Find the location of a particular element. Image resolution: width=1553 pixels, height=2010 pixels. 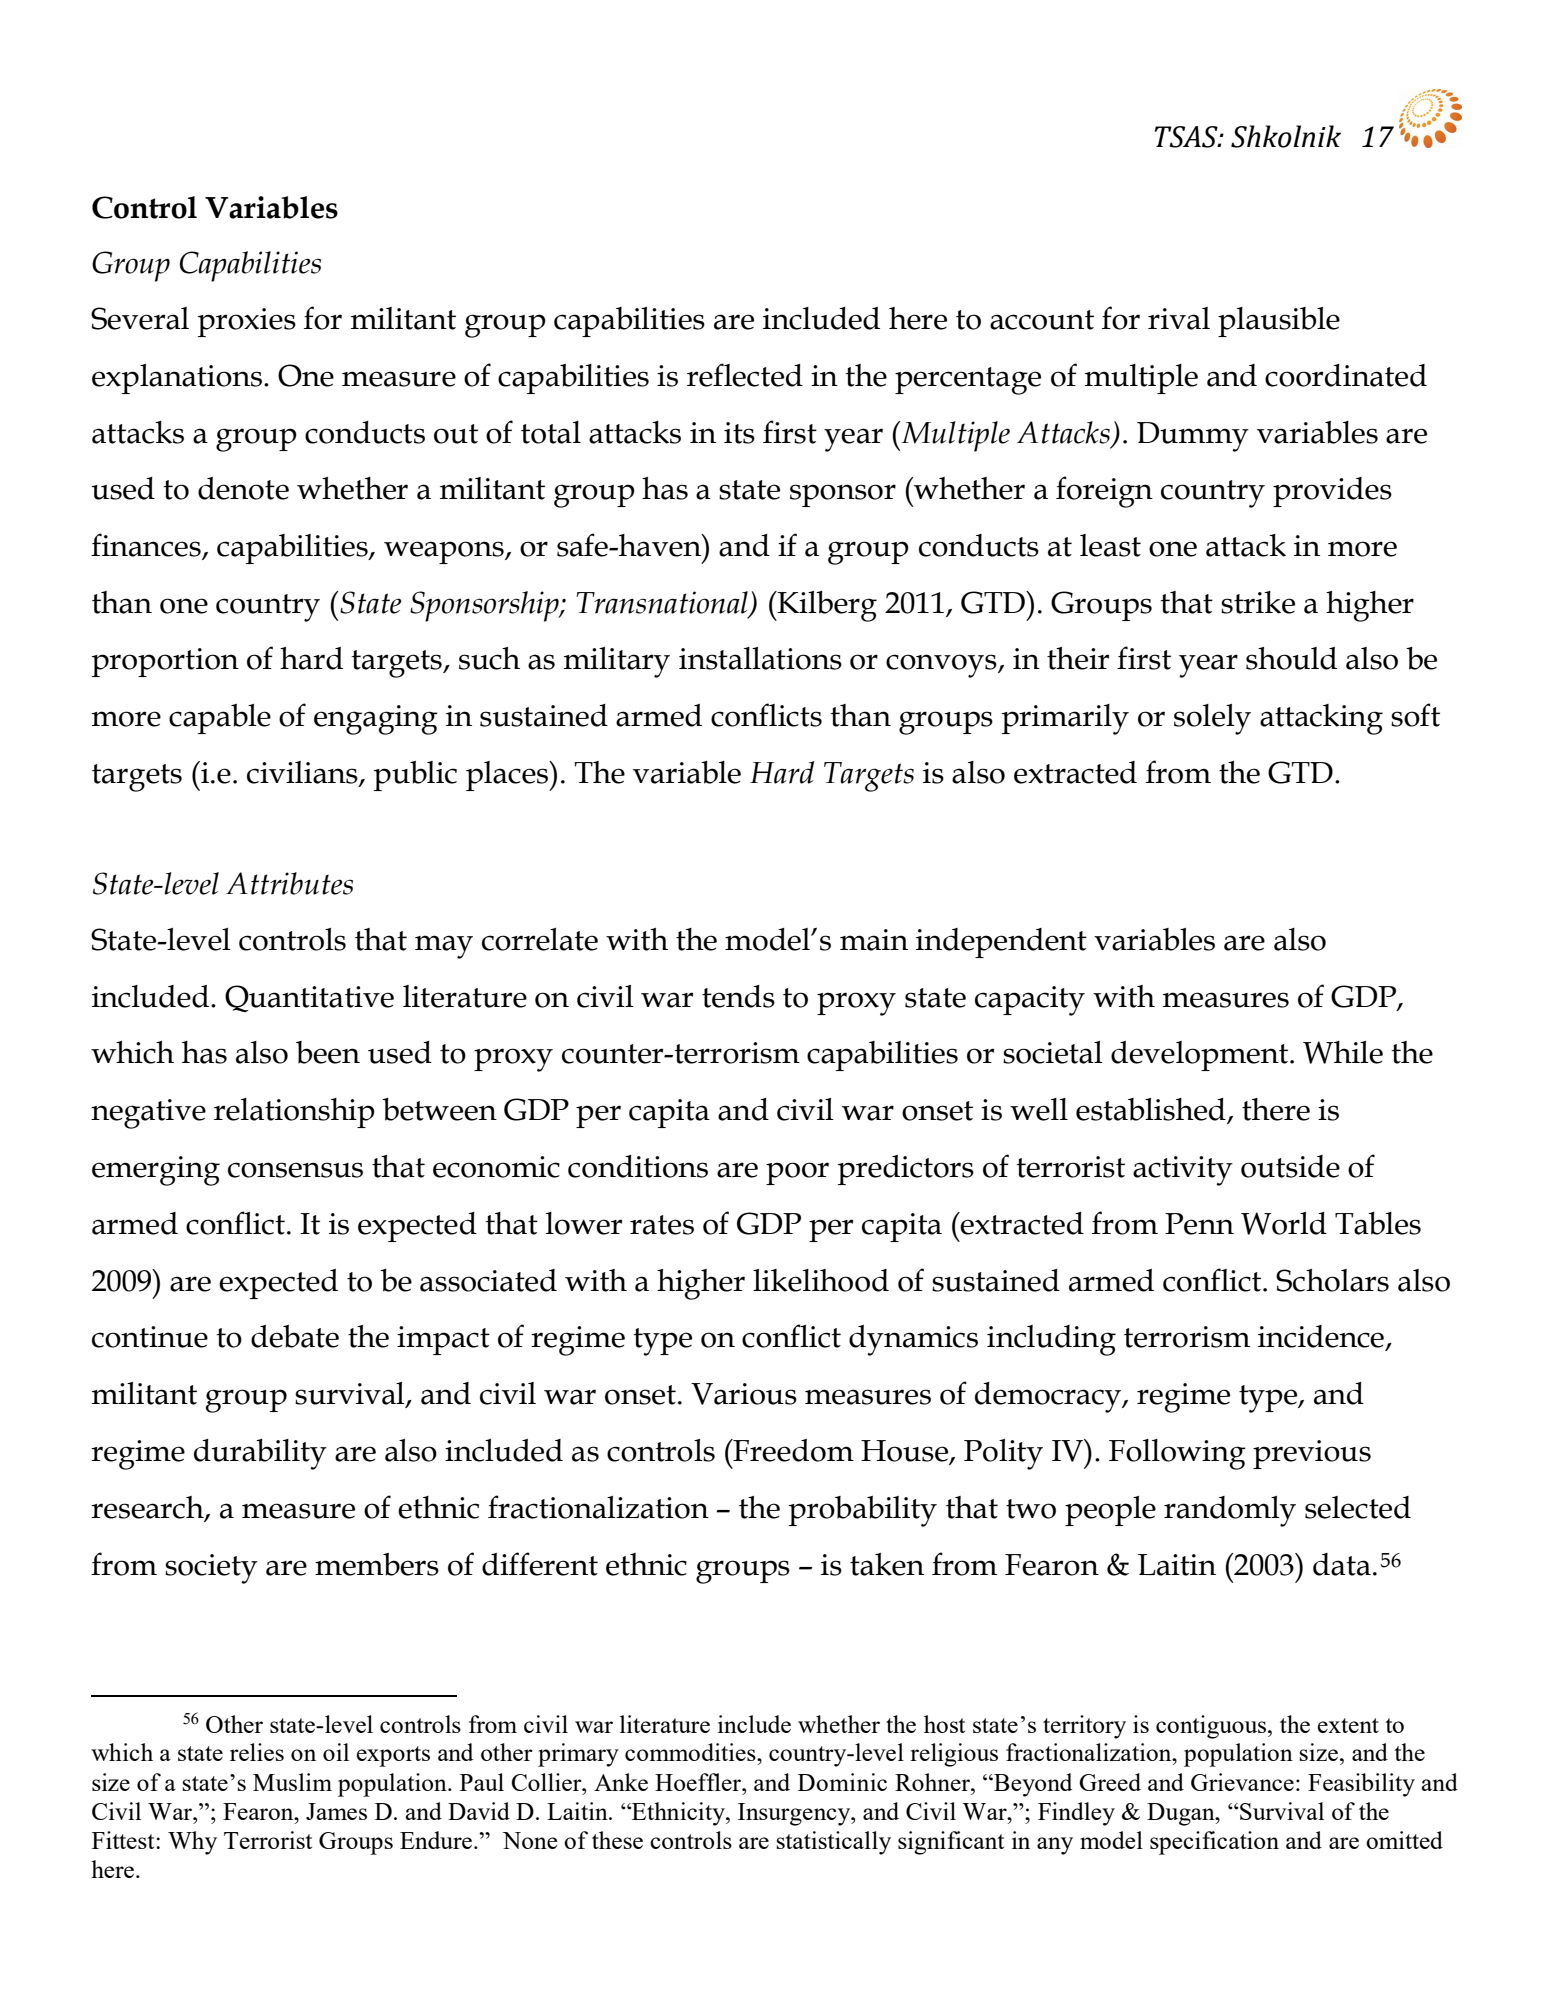

debate is located at coordinates (295, 1336).
